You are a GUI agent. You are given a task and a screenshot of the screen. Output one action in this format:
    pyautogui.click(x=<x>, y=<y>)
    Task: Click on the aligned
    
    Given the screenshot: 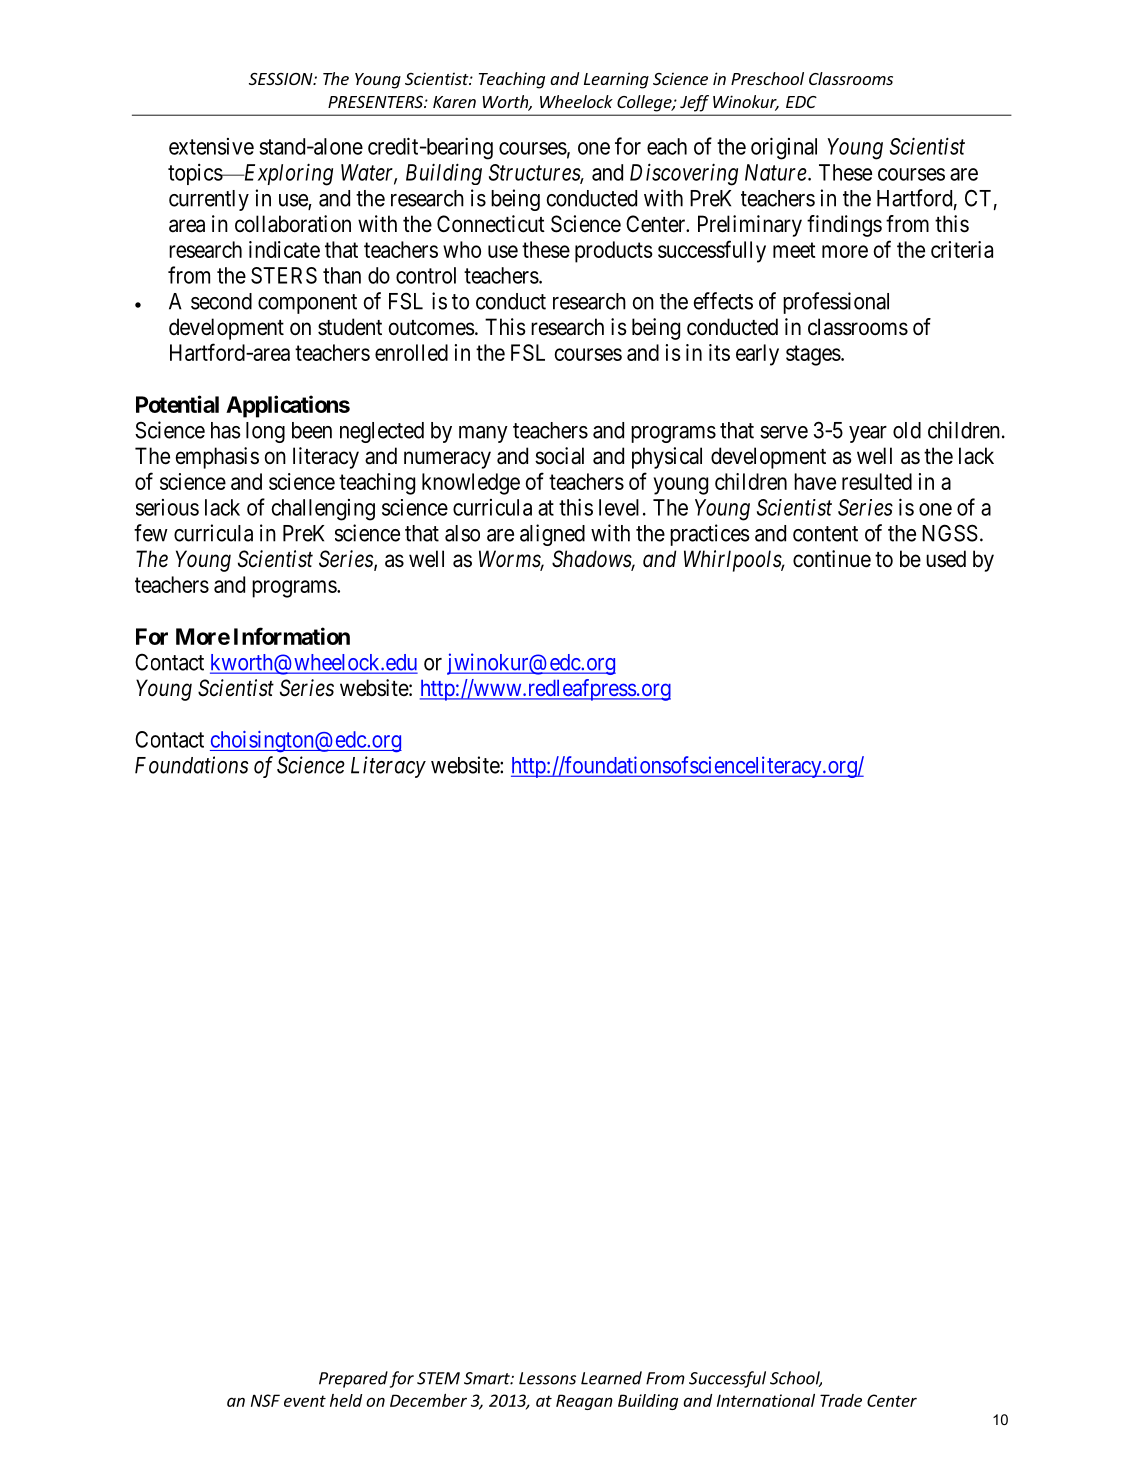 What is the action you would take?
    pyautogui.click(x=552, y=535)
